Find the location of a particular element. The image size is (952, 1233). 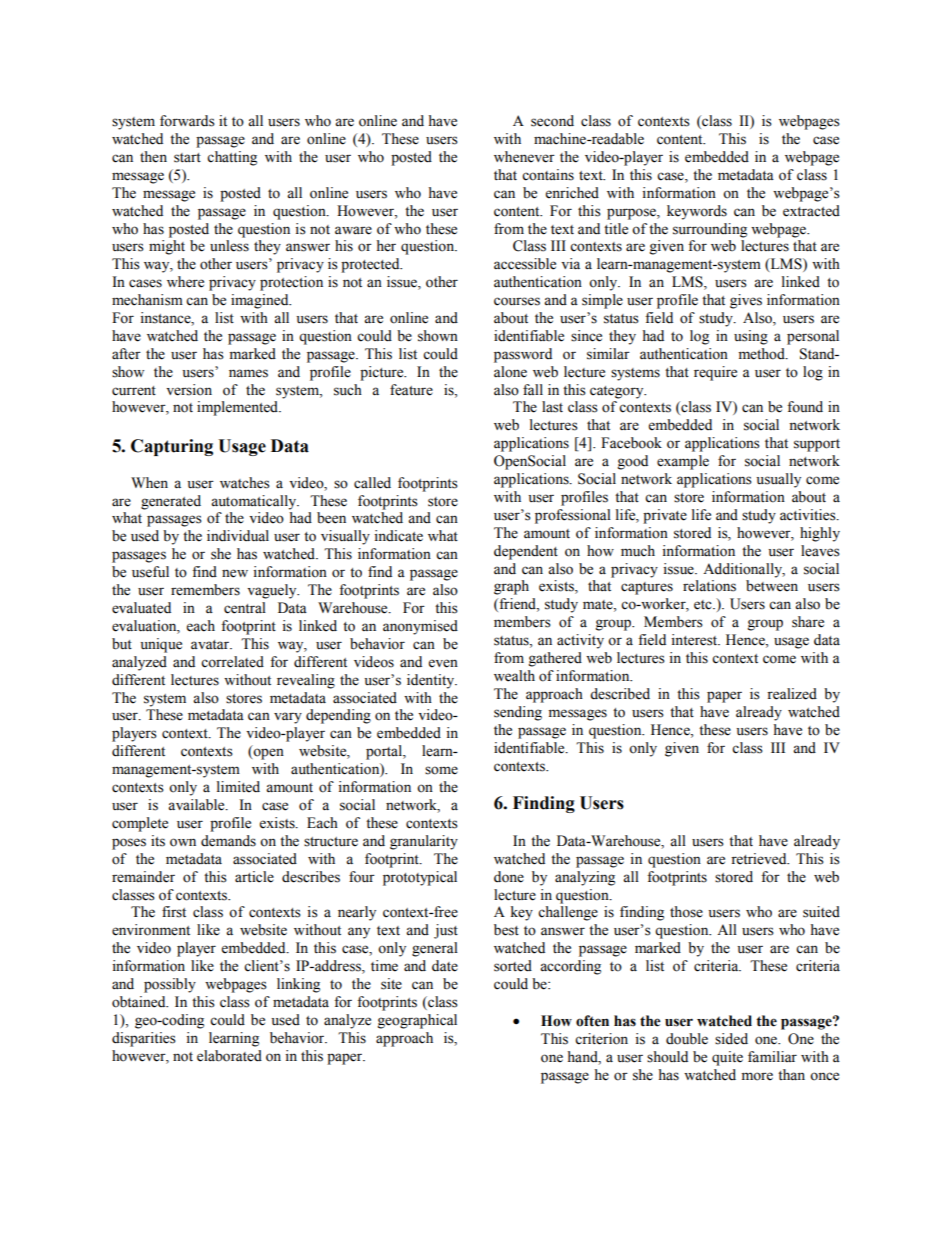

keywords is located at coordinates (697, 212).
